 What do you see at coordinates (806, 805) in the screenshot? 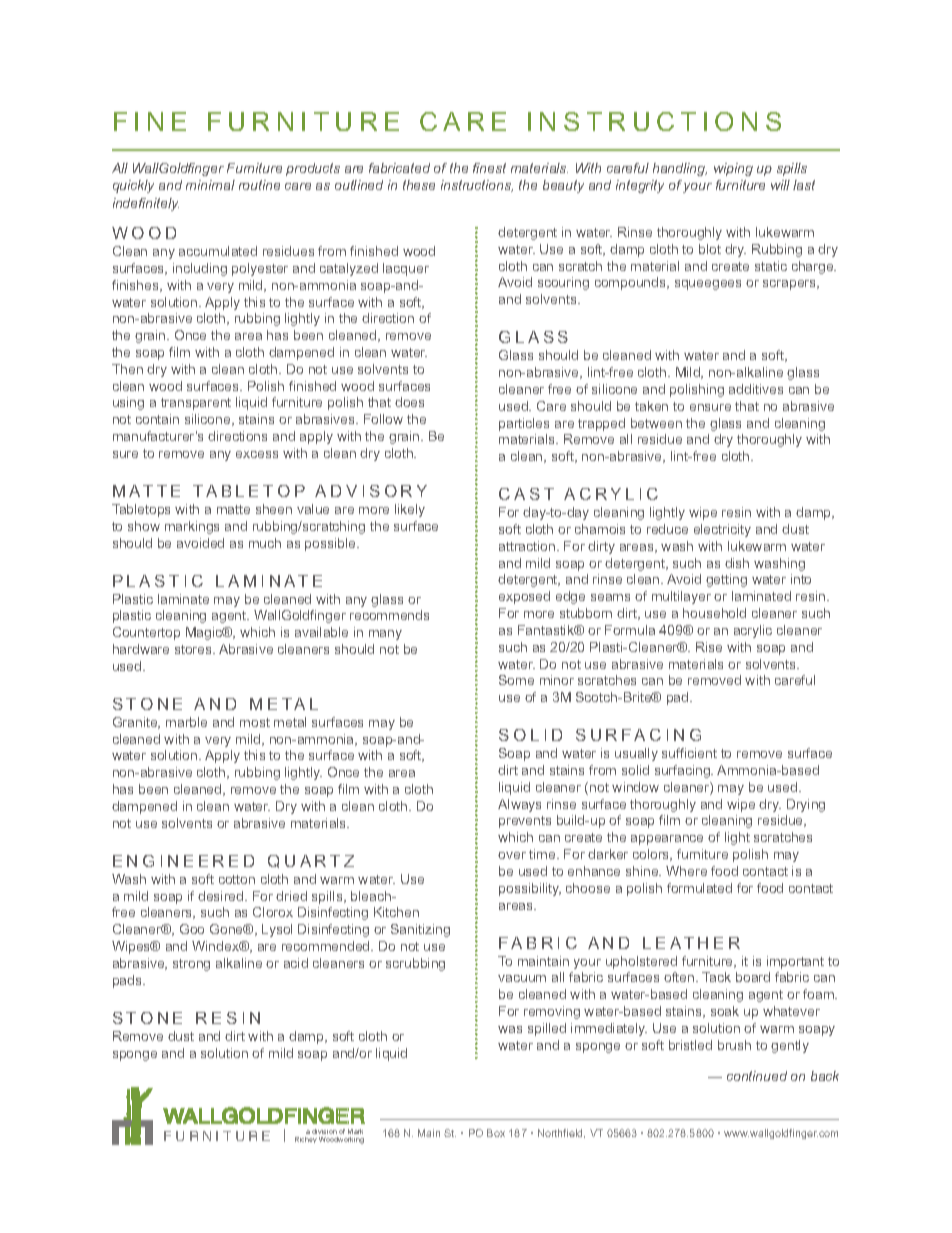
I see `Drying` at bounding box center [806, 805].
